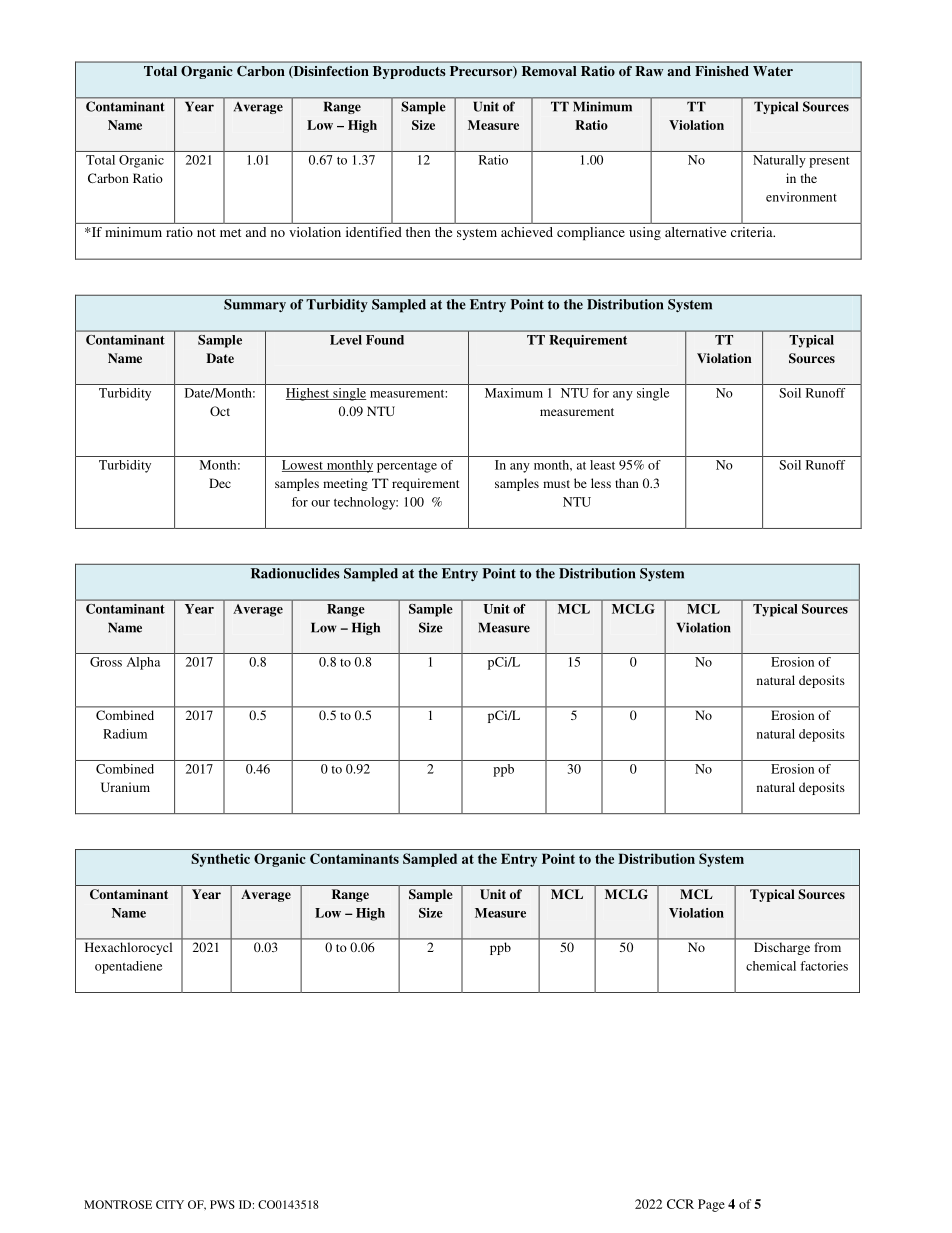 The width and height of the screenshot is (952, 1233). I want to click on than, so click(627, 483).
